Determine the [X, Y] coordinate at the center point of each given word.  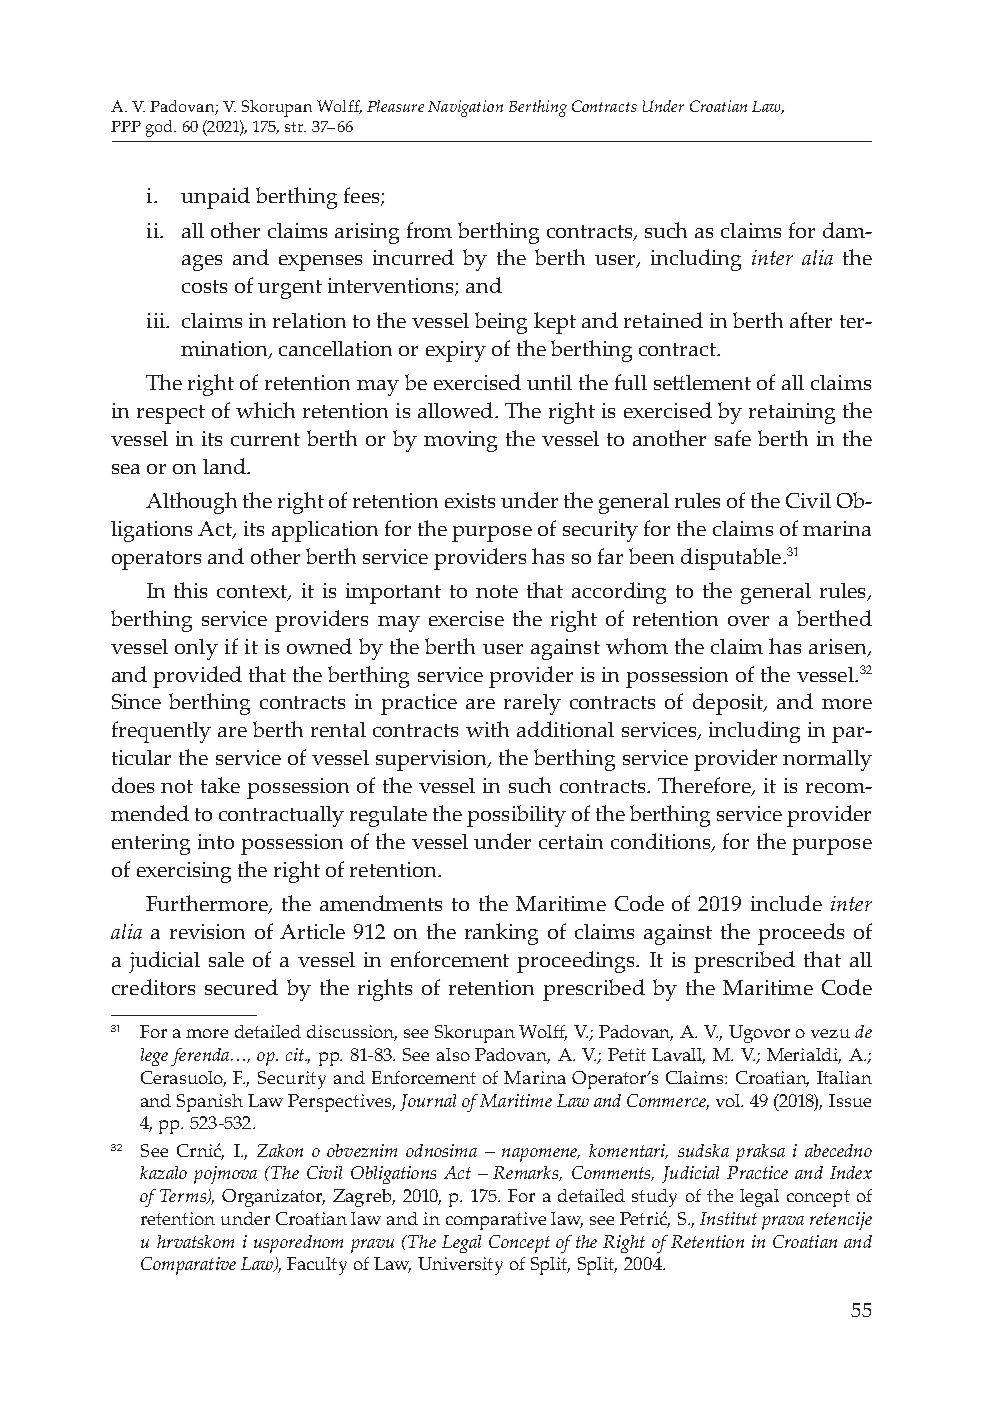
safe [733, 438]
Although [191, 503]
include [786, 903]
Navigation [465, 108]
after [811, 320]
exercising [184, 872]
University [460, 1266]
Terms [184, 1196]
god [160, 128]
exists [470, 500]
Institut [728, 1218]
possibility [516, 816]
